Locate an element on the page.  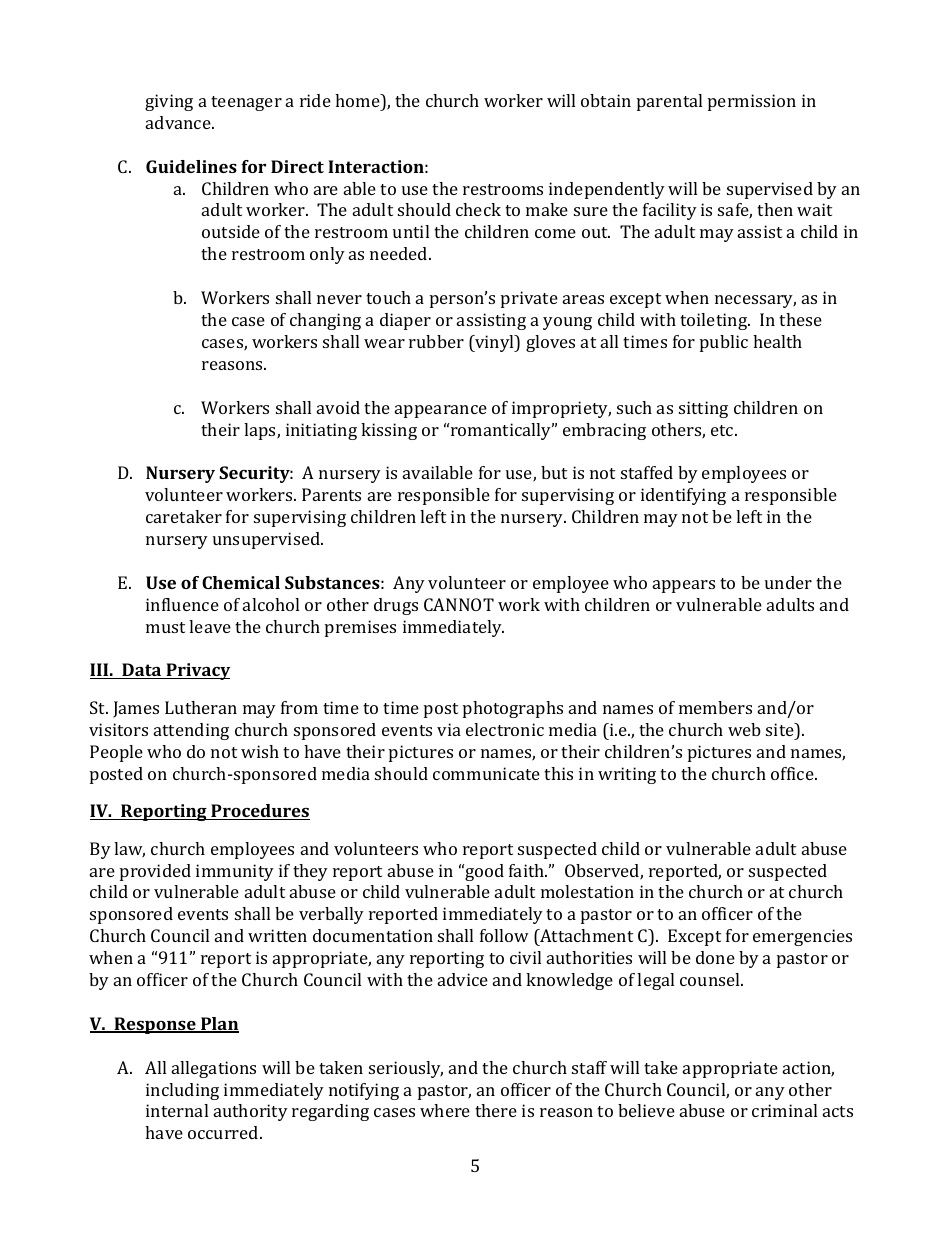
but is located at coordinates (554, 472).
